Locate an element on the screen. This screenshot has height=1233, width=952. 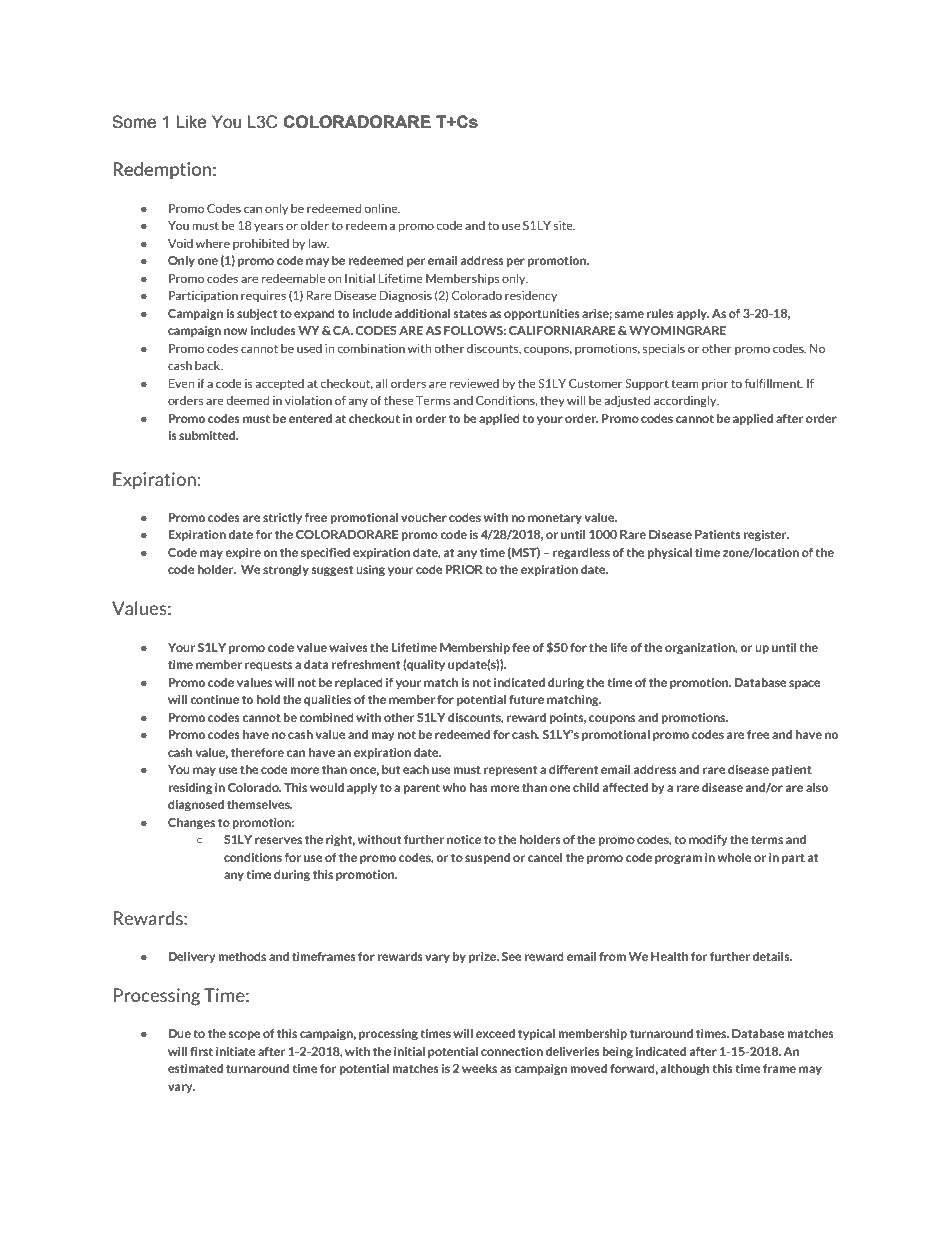
notice is located at coordinates (464, 839).
